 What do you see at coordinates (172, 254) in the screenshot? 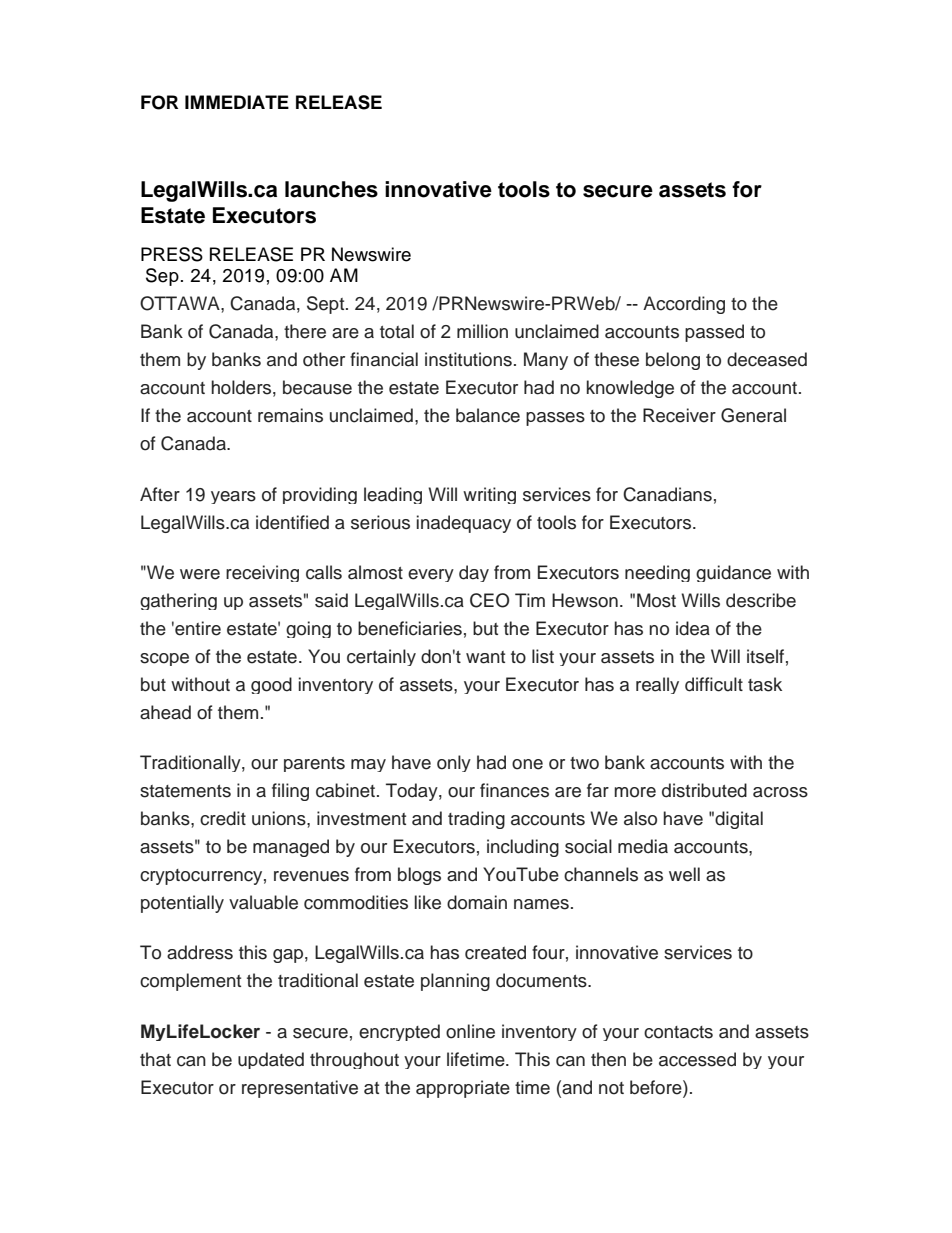
I see `PRESS` at bounding box center [172, 254].
